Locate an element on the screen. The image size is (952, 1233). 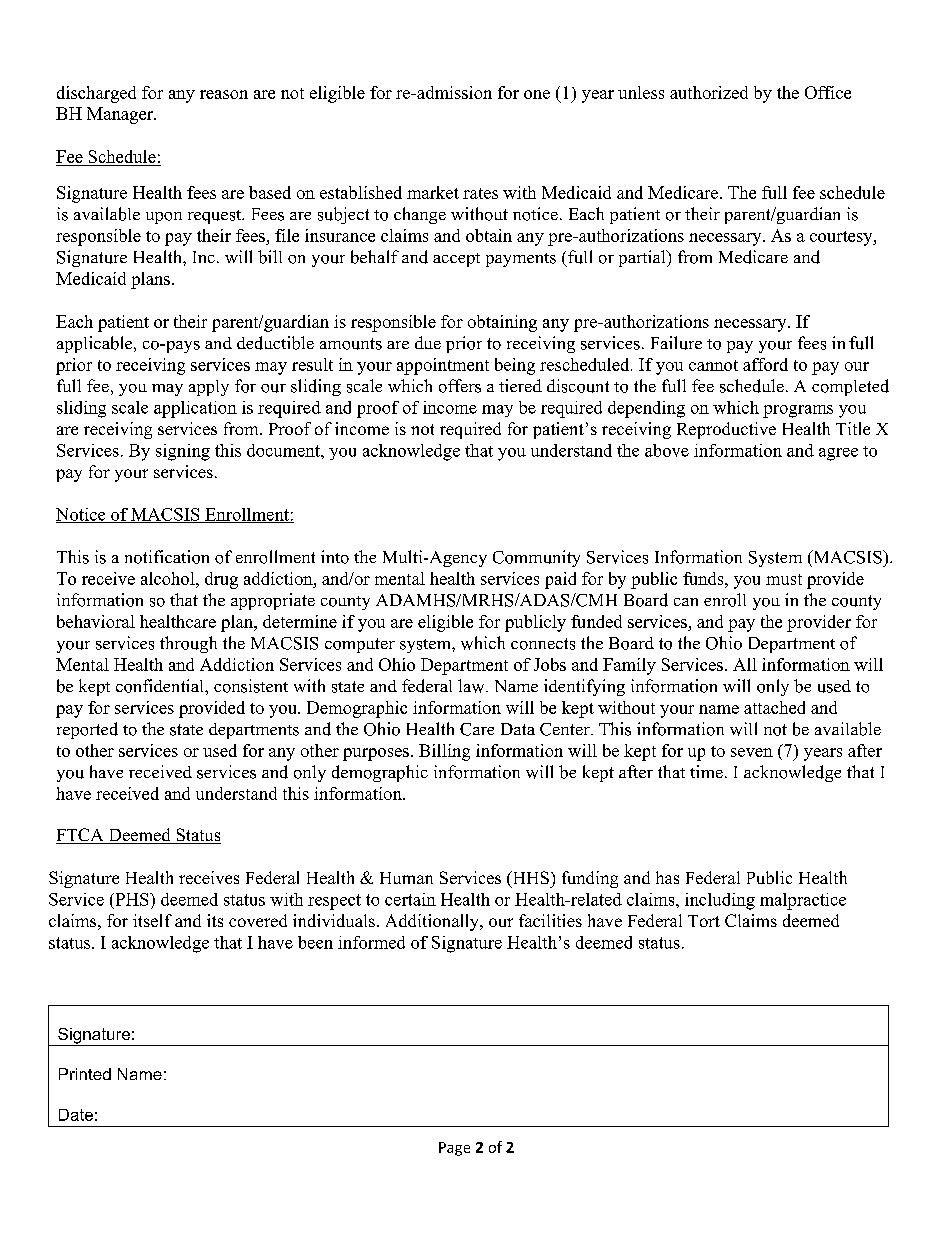
connects is located at coordinates (543, 644).
